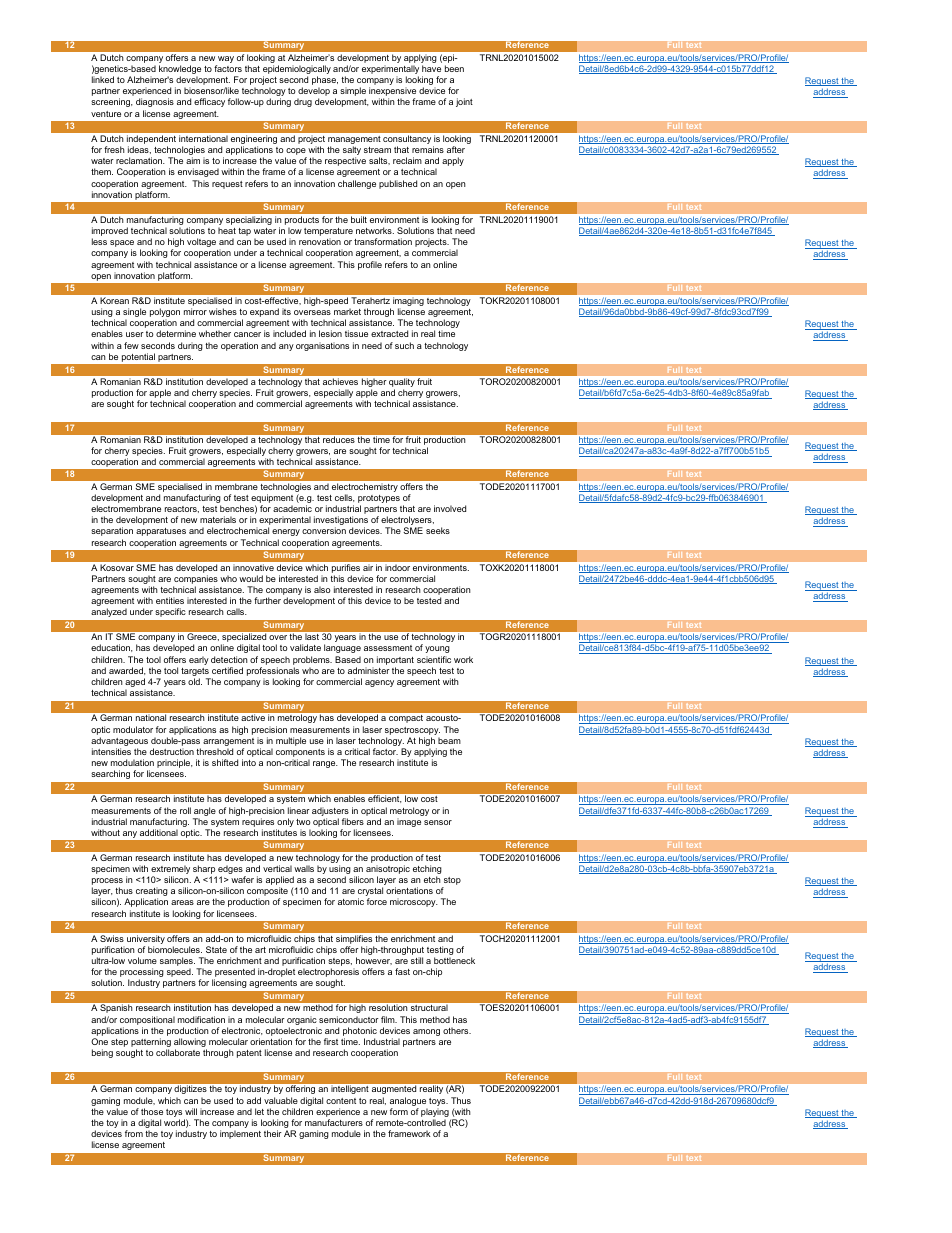 The height and width of the page is (1233, 952). Describe the element at coordinates (267, 600) in the page. I see `further` at that location.
